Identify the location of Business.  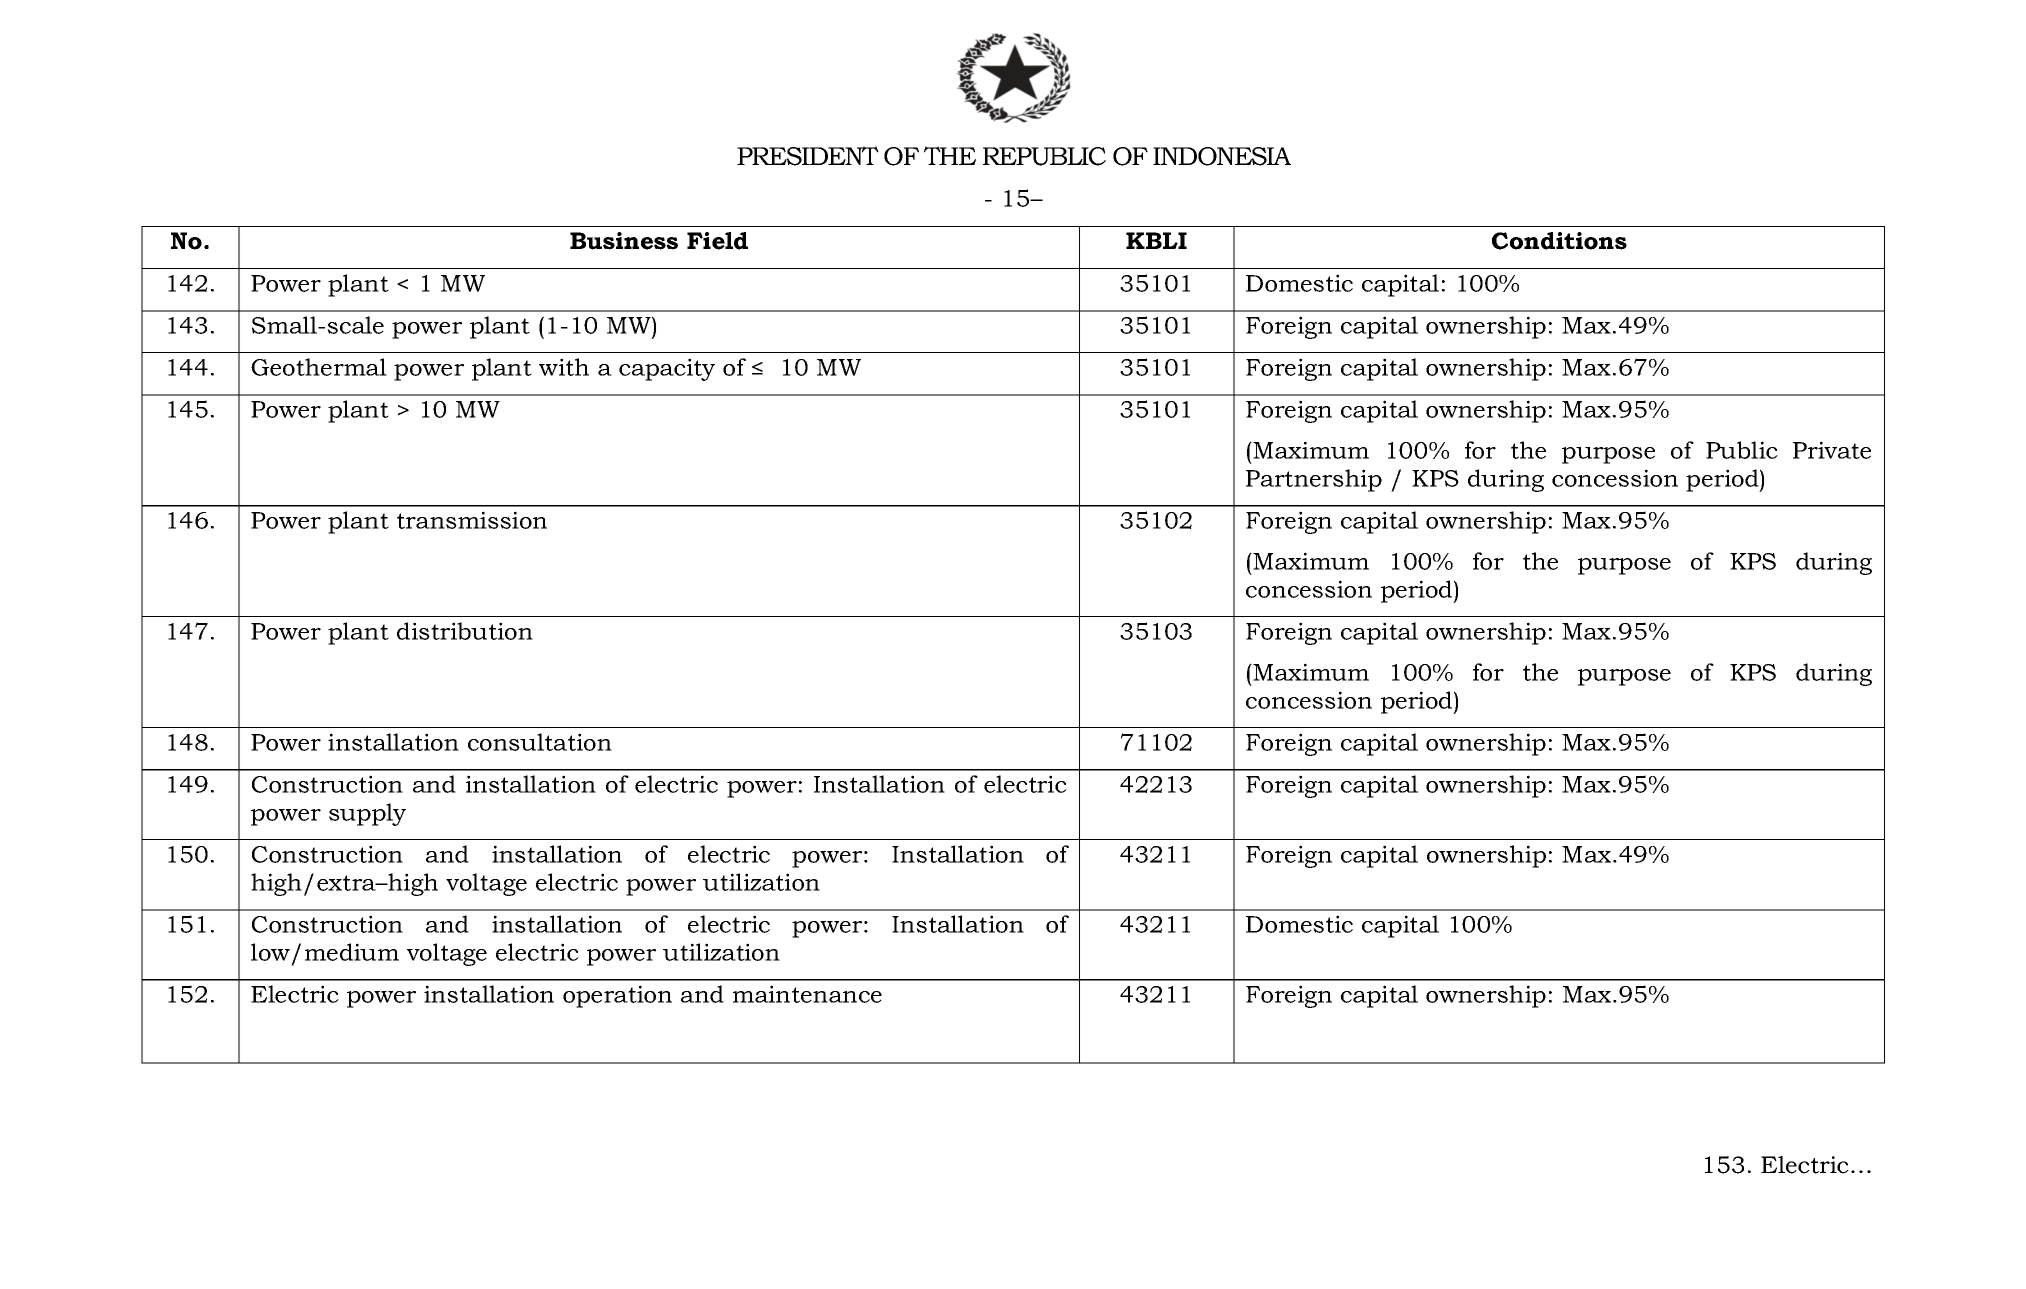
(624, 241).
